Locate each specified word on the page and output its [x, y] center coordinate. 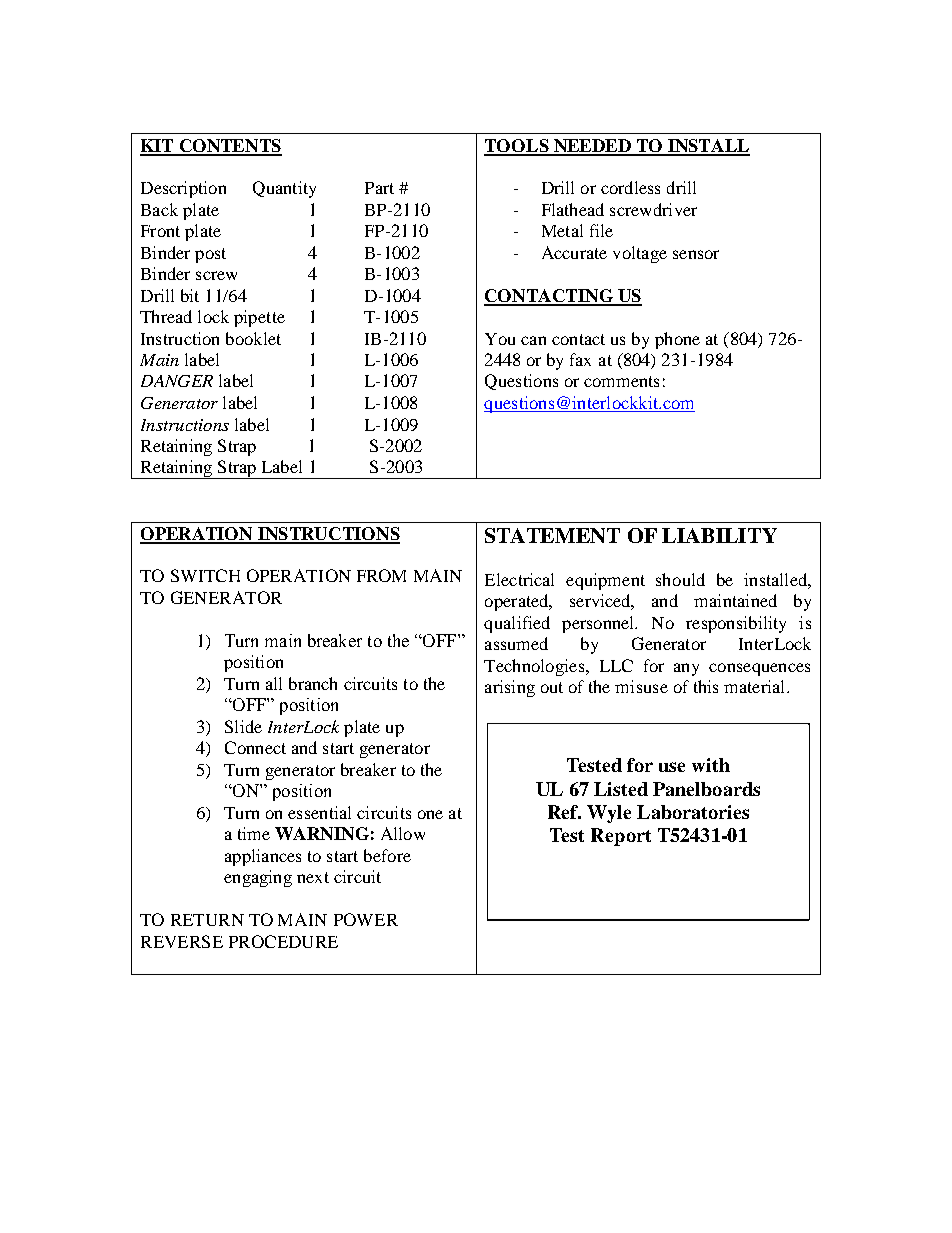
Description [183, 189]
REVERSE [182, 941]
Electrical [519, 579]
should [680, 579]
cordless [630, 187]
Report [621, 837]
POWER [366, 919]
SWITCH [205, 575]
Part [379, 188]
